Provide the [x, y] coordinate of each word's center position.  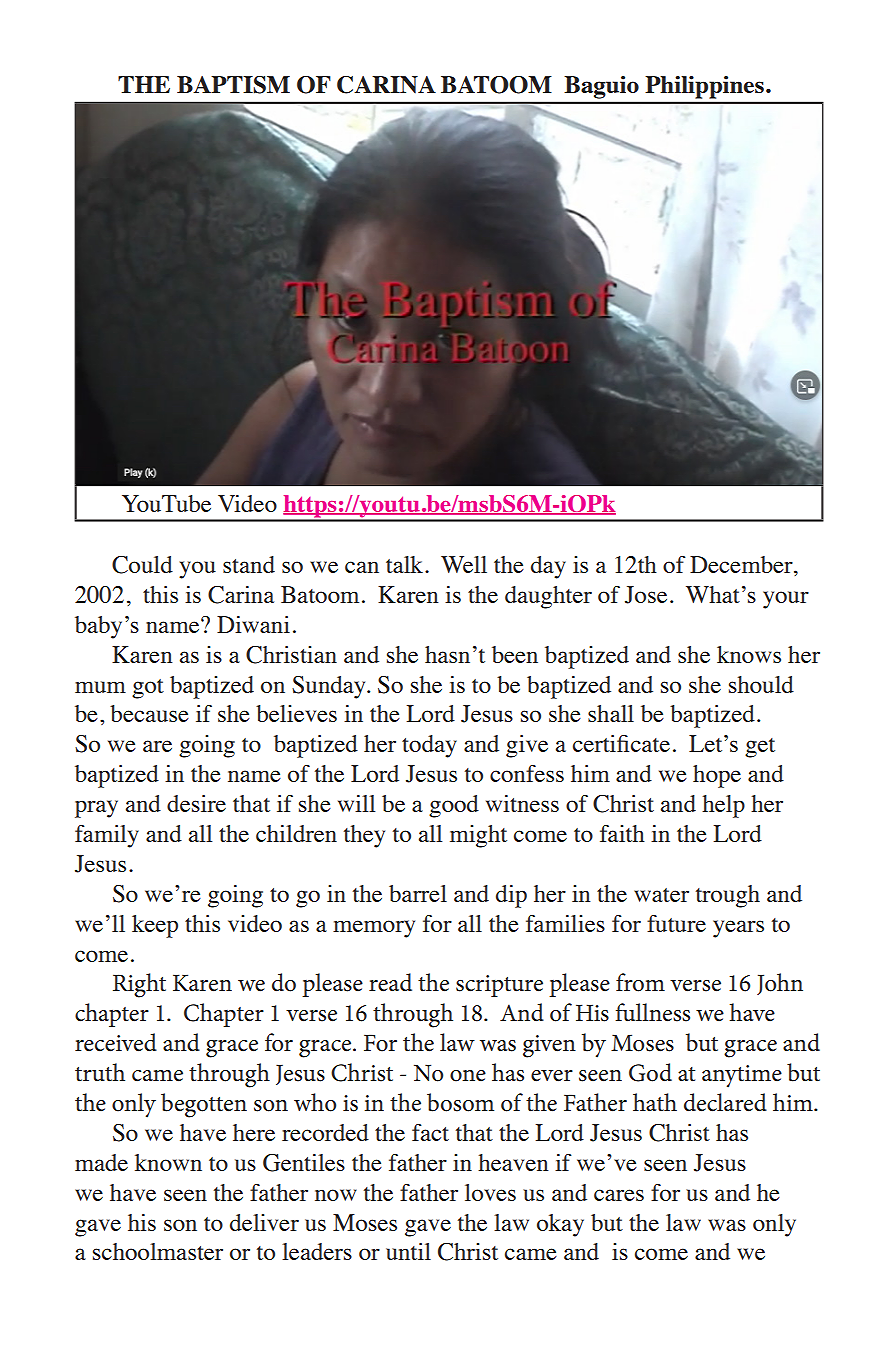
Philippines [705, 87]
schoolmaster [158, 1251]
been [515, 654]
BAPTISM [233, 85]
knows [749, 654]
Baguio [602, 87]
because [149, 713]
